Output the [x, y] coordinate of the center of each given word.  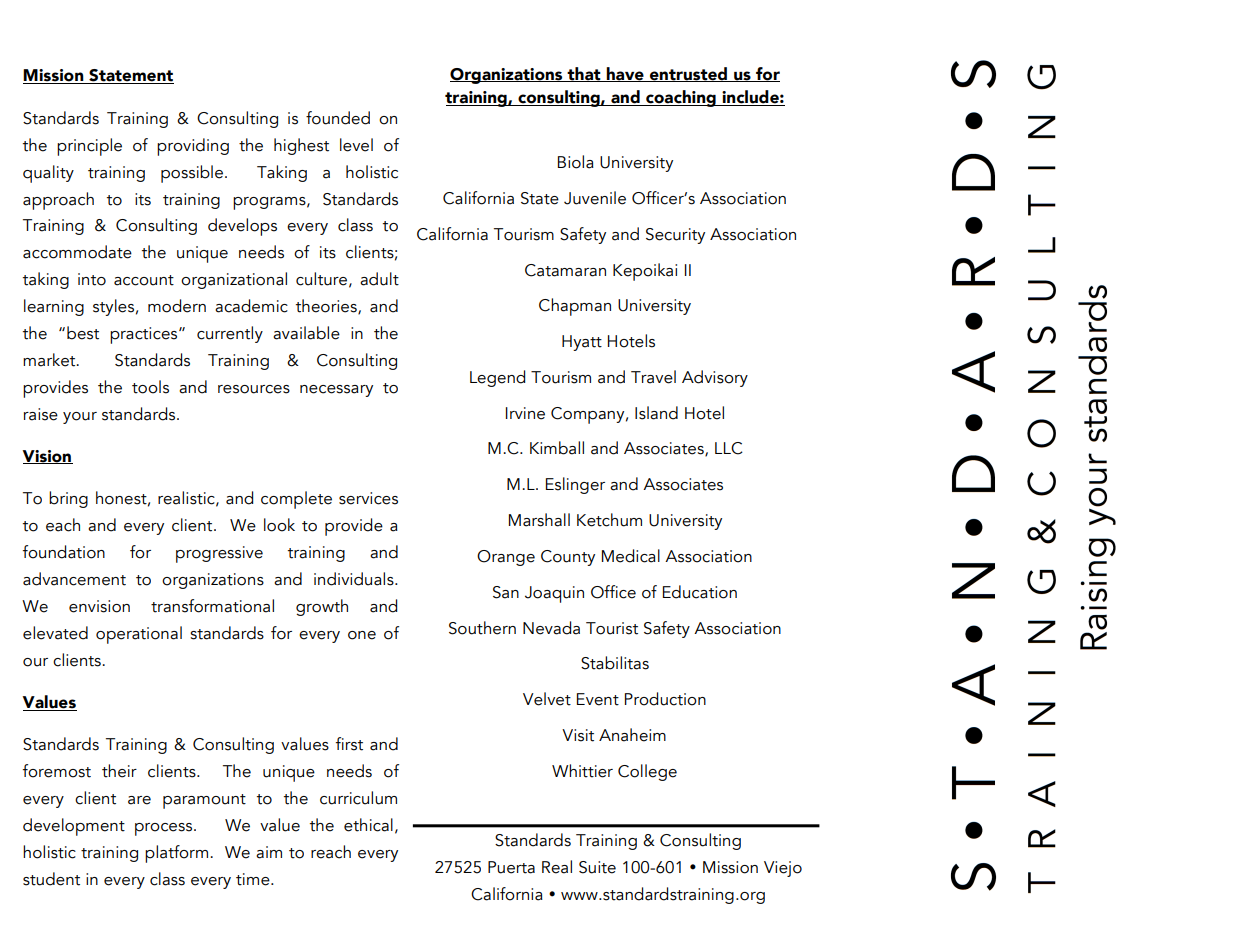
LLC [729, 448]
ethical [368, 825]
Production [665, 699]
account [144, 280]
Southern [482, 628]
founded [338, 118]
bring [68, 499]
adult [379, 279]
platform [176, 854]
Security [675, 236]
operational [139, 635]
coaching [681, 98]
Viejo [783, 869]
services [368, 498]
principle [89, 147]
